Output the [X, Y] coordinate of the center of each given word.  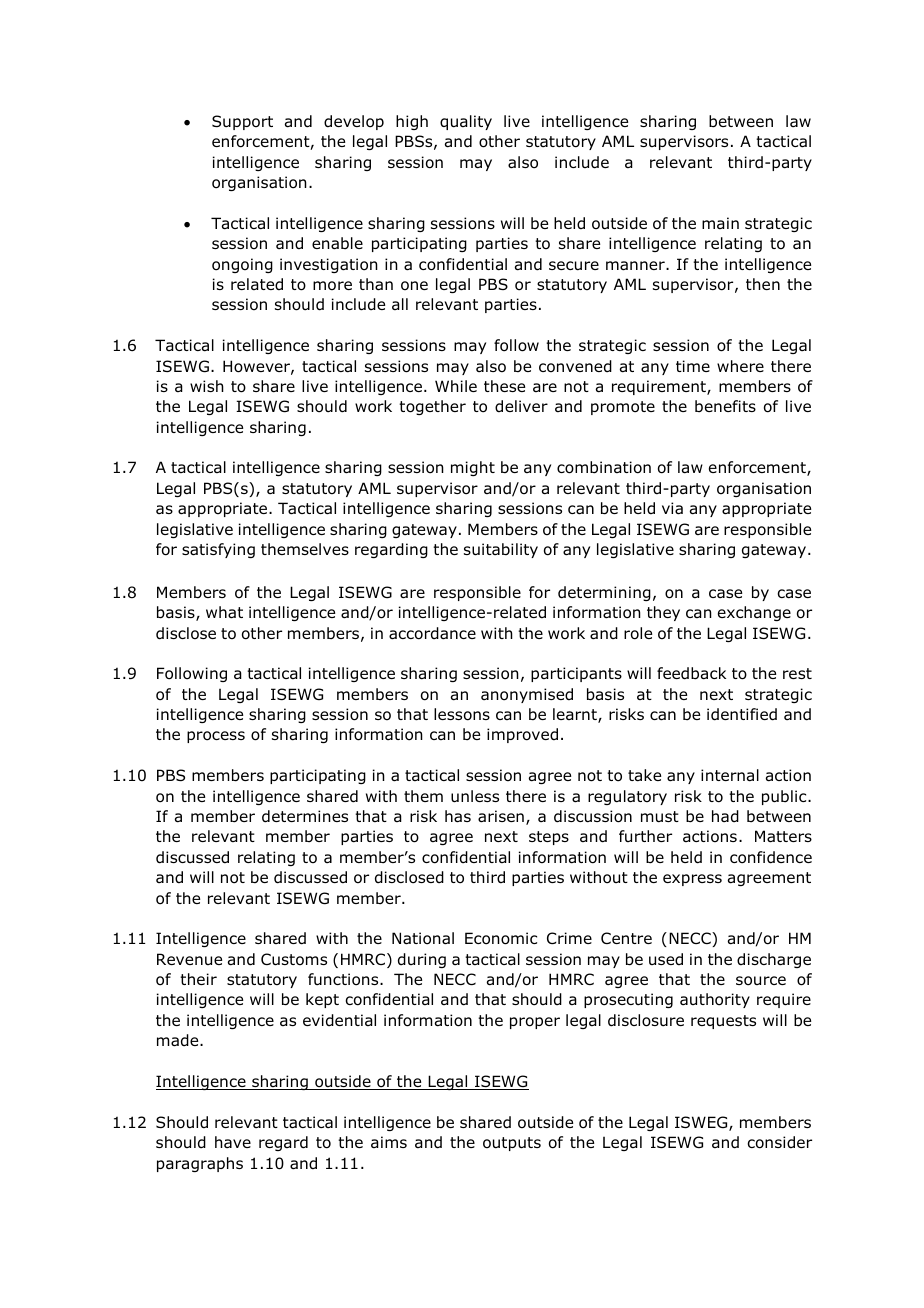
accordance [432, 633]
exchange [754, 613]
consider [779, 1142]
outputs [512, 1144]
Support [242, 122]
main [720, 223]
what [224, 612]
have [233, 1142]
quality [466, 122]
